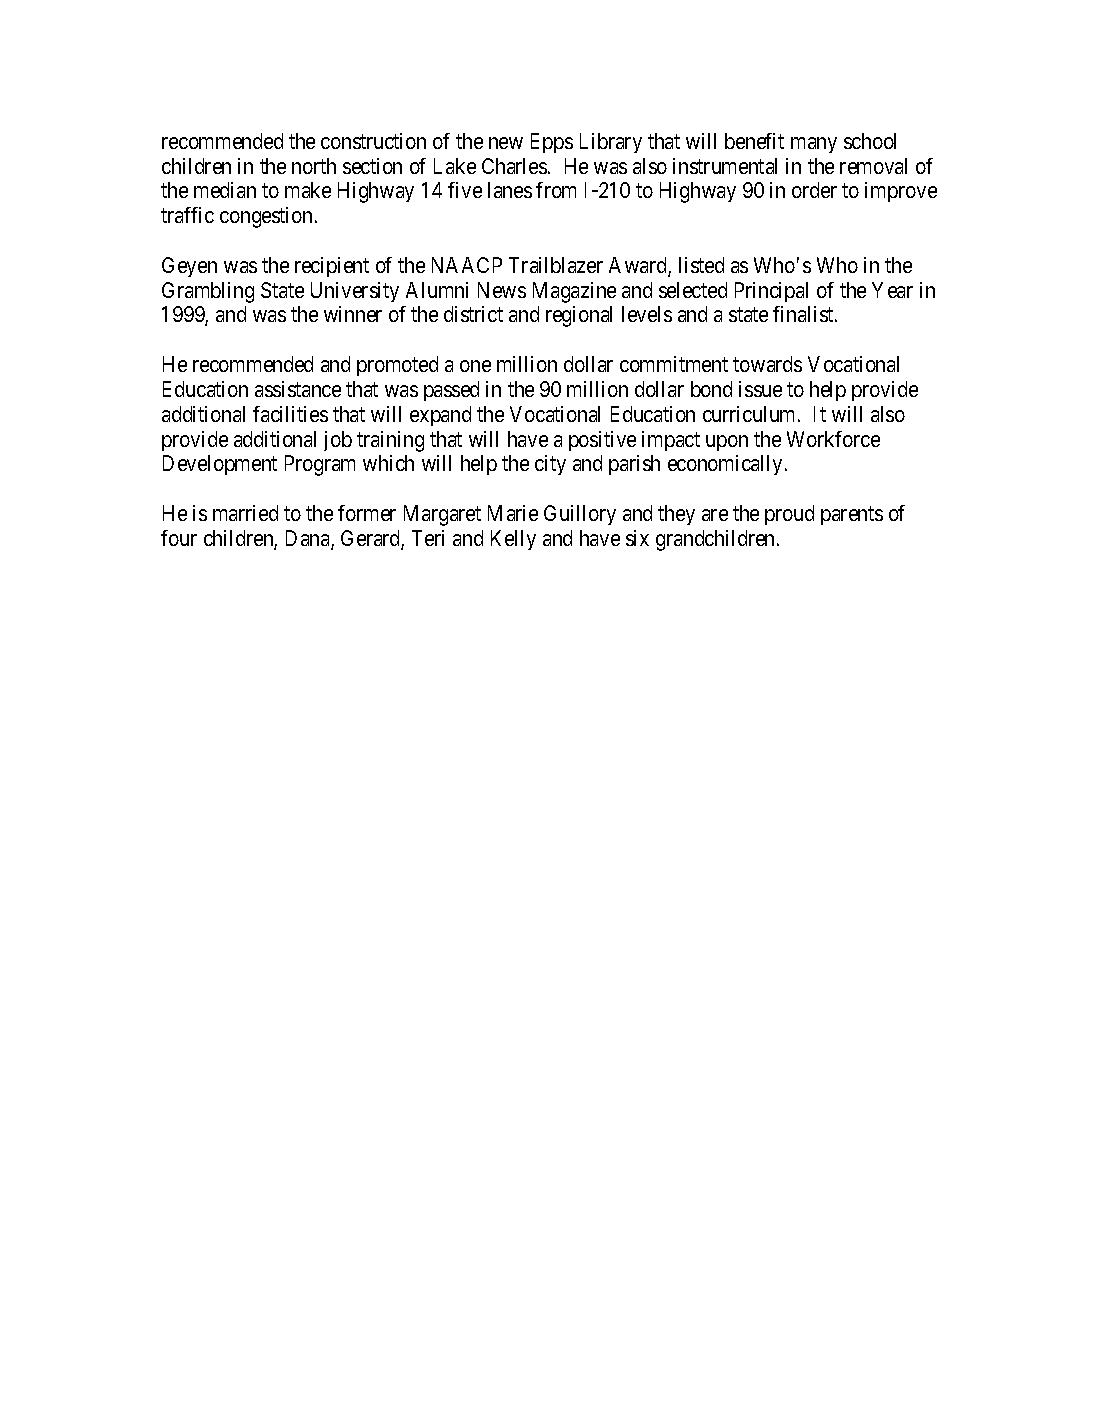  What do you see at coordinates (814, 145) in the screenshot?
I see `many` at bounding box center [814, 145].
